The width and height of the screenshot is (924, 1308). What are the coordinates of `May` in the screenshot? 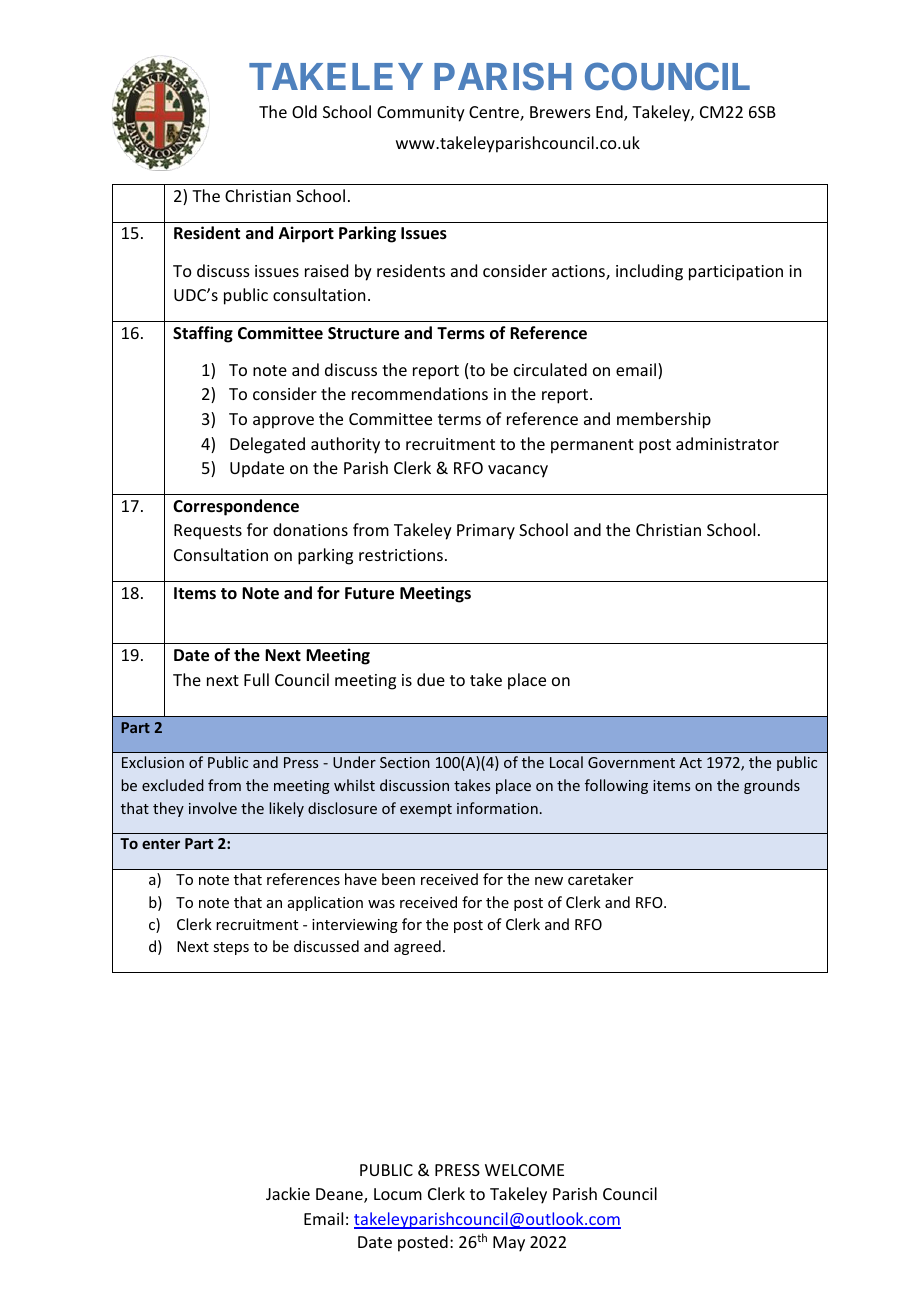 It's located at (509, 1244).
